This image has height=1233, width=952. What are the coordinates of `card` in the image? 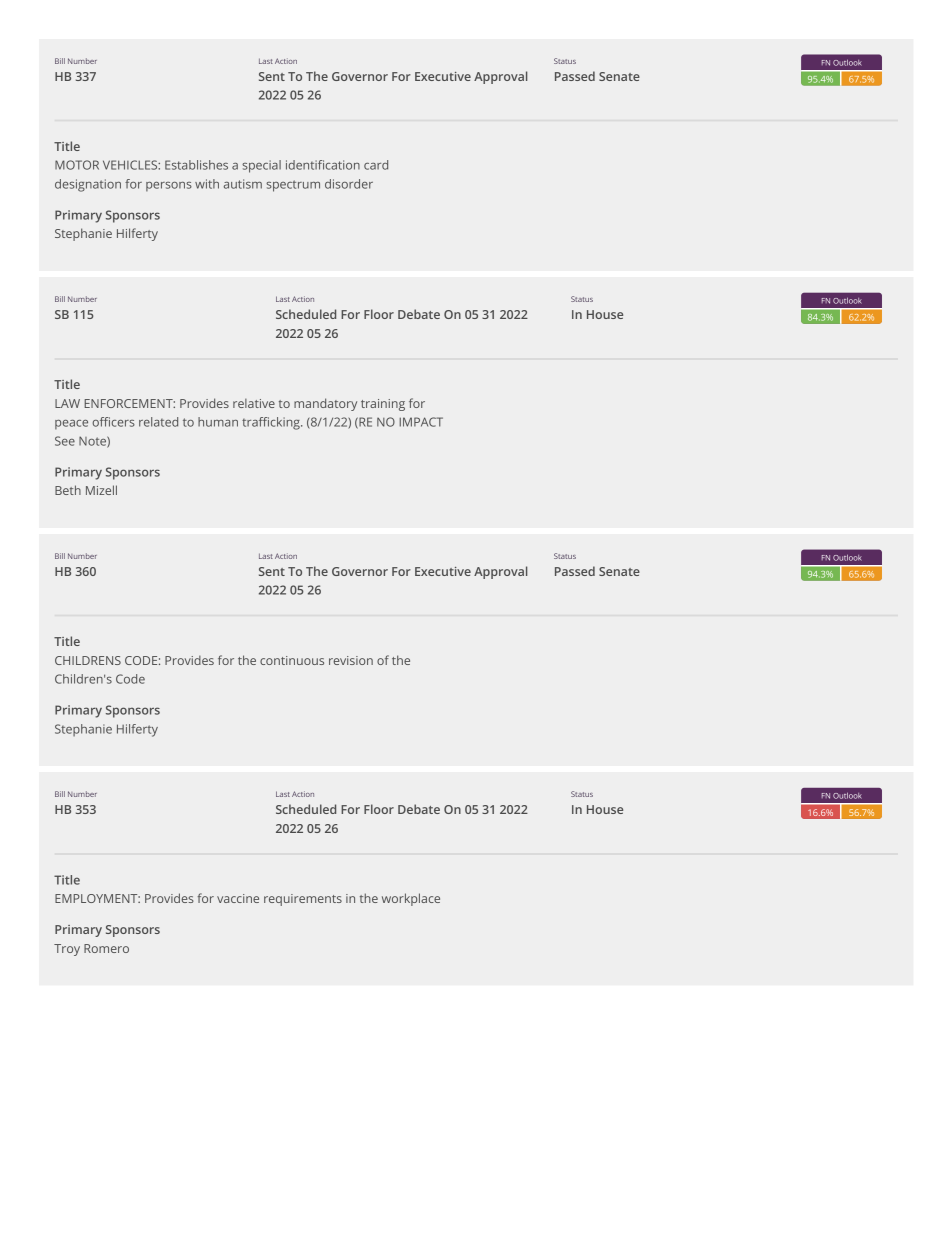 It's located at (376, 165).
